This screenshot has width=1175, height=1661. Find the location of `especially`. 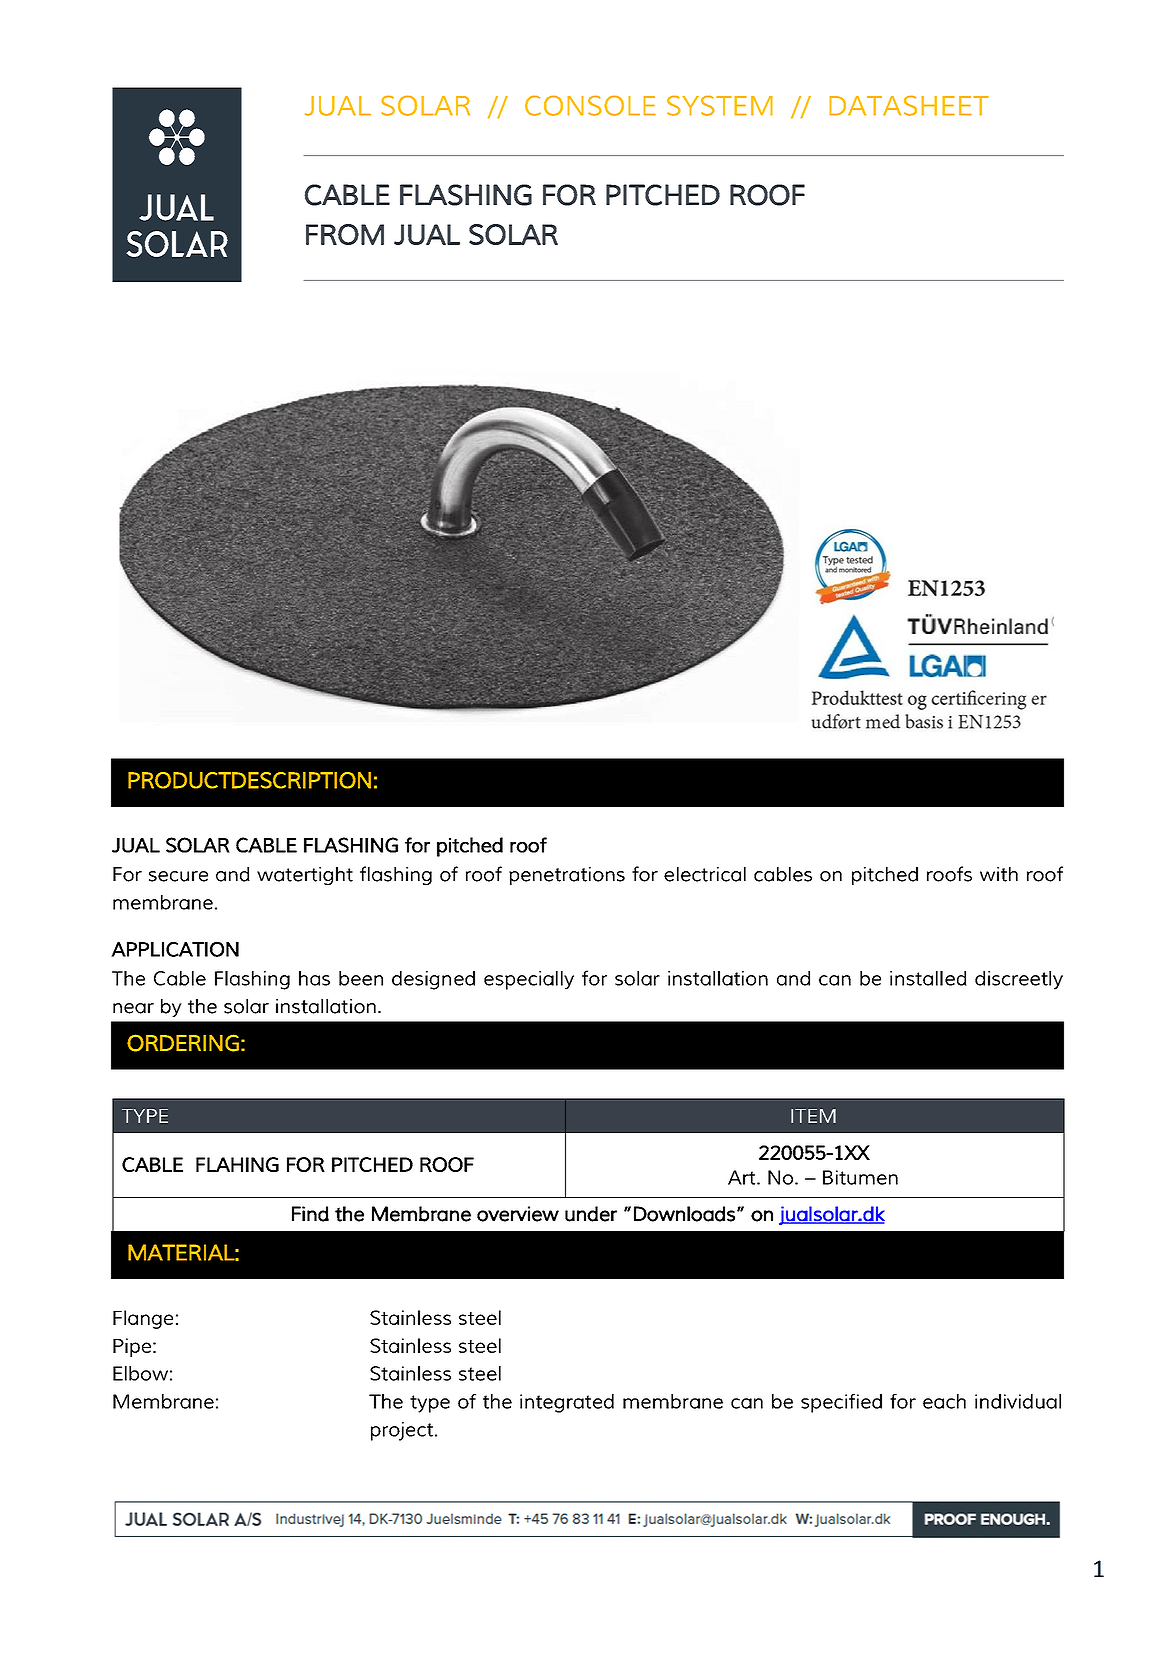

especially is located at coordinates (529, 980).
